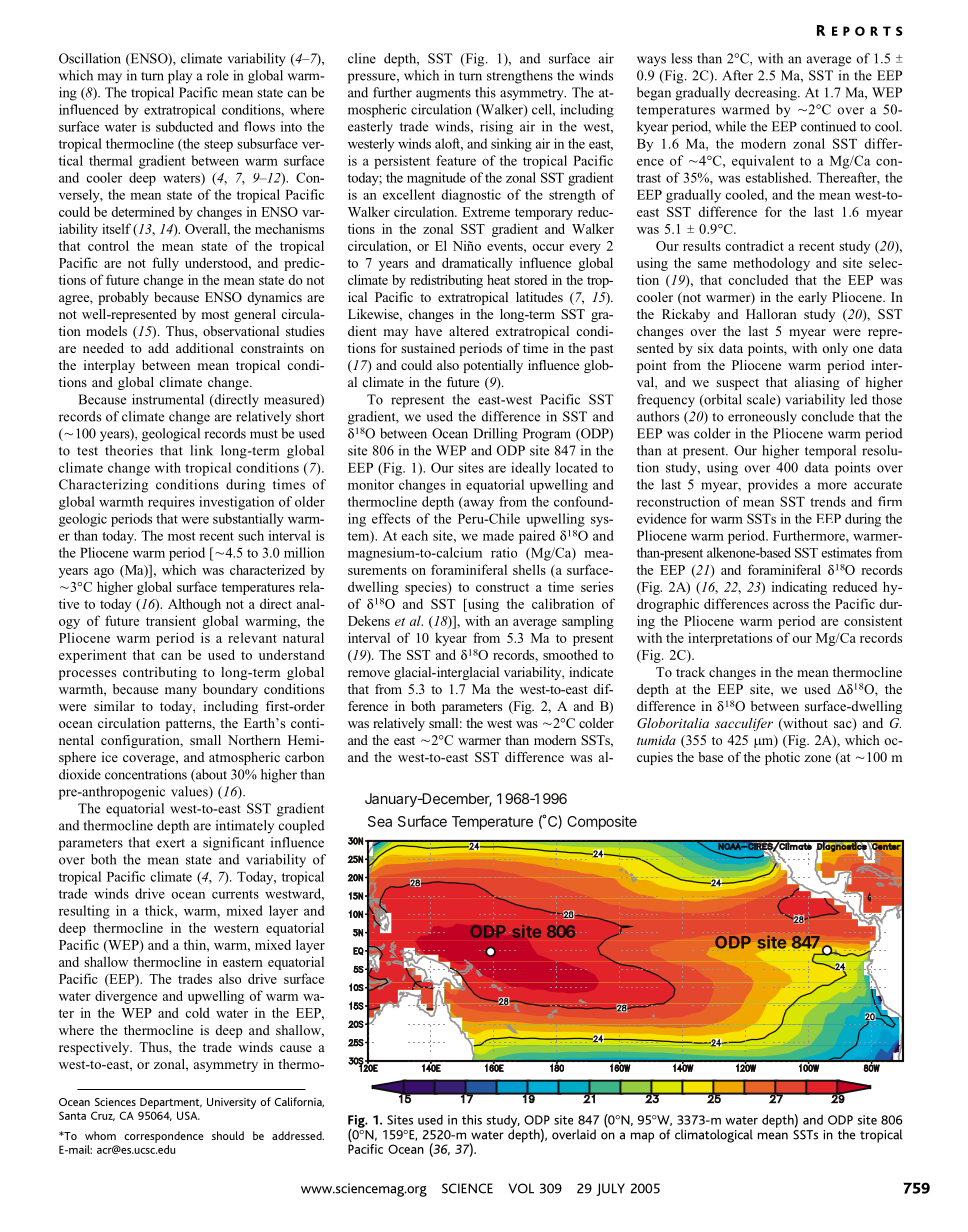 The height and width of the screenshot is (1232, 968). What do you see at coordinates (642, 1137) in the screenshot?
I see `map` at bounding box center [642, 1137].
